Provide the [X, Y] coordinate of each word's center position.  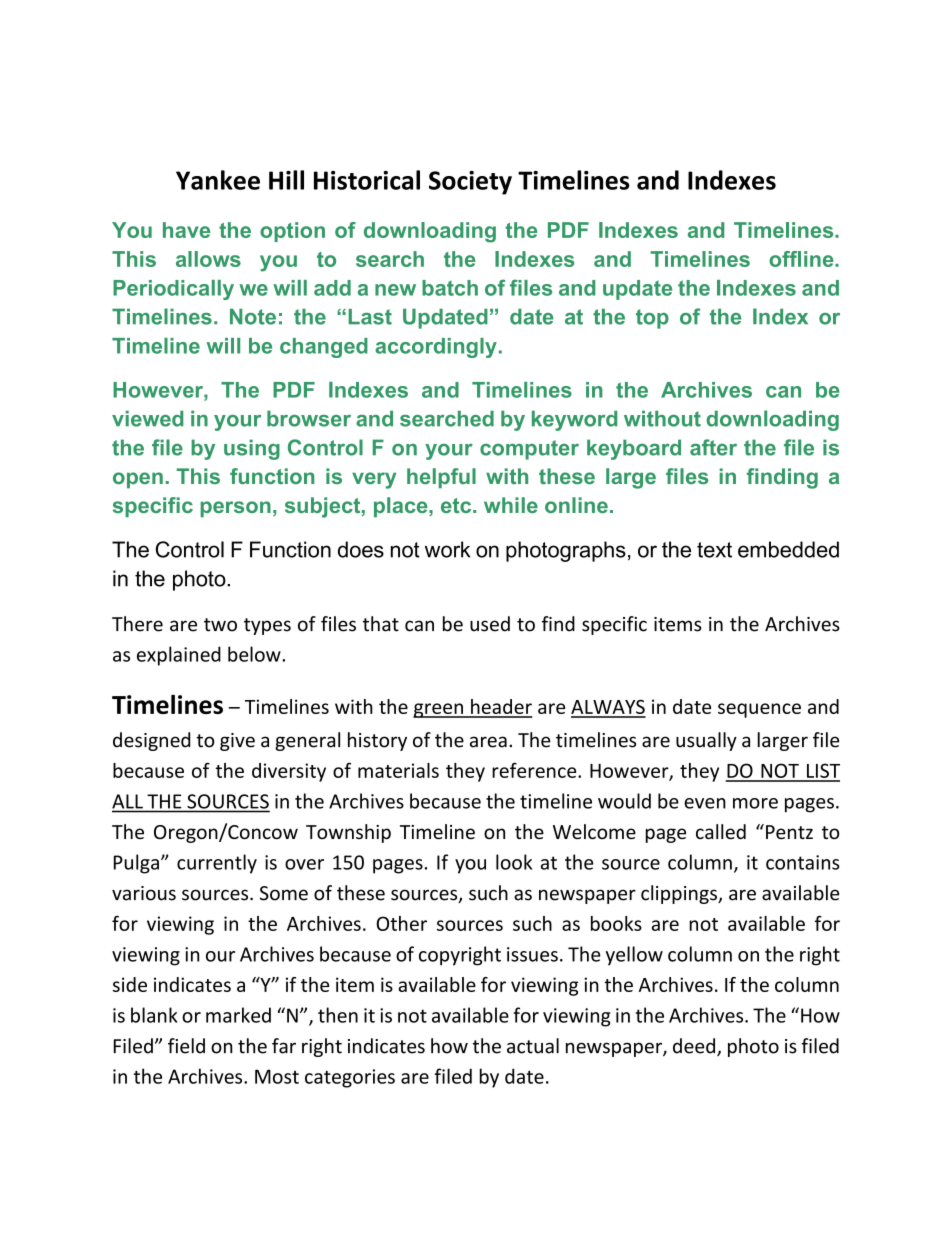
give [237, 742]
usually [706, 741]
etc [457, 505]
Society [470, 183]
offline [802, 259]
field [186, 1046]
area [488, 742]
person [235, 509]
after [713, 447]
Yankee [218, 180]
